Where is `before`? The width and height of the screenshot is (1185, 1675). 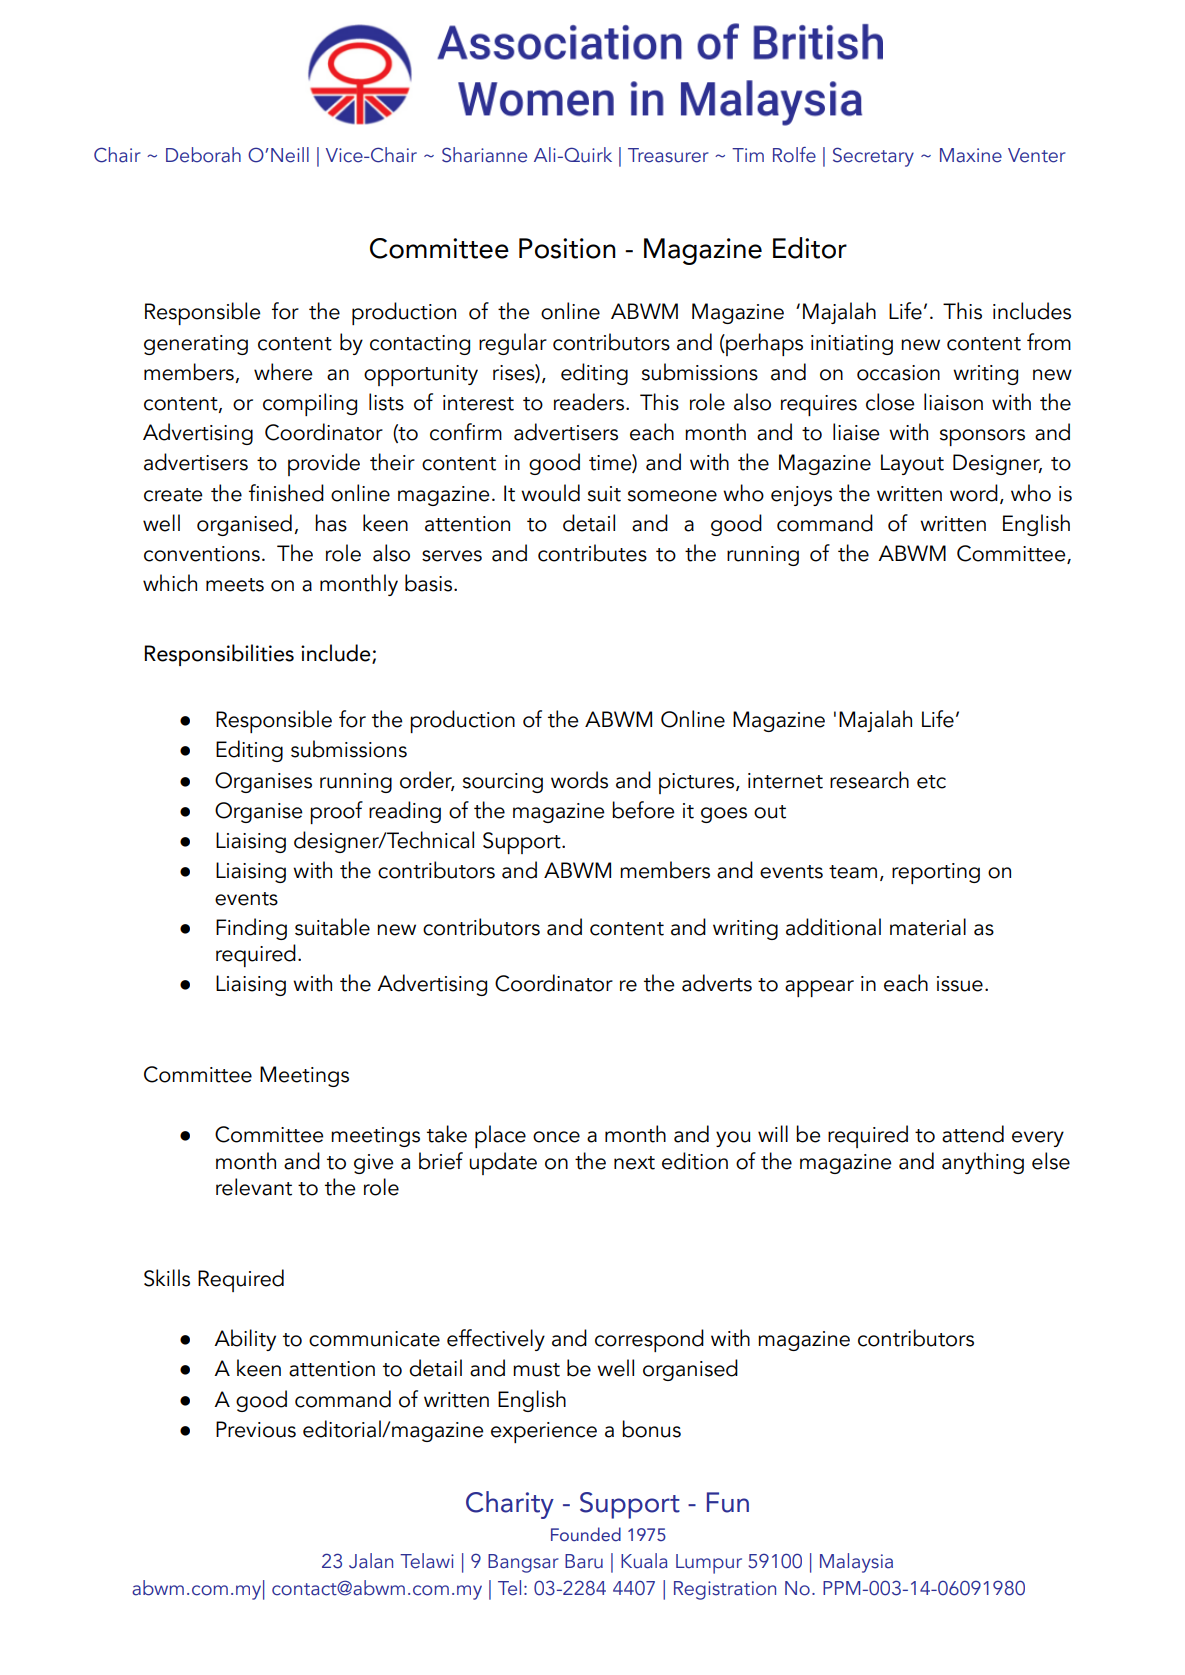 before is located at coordinates (643, 810).
